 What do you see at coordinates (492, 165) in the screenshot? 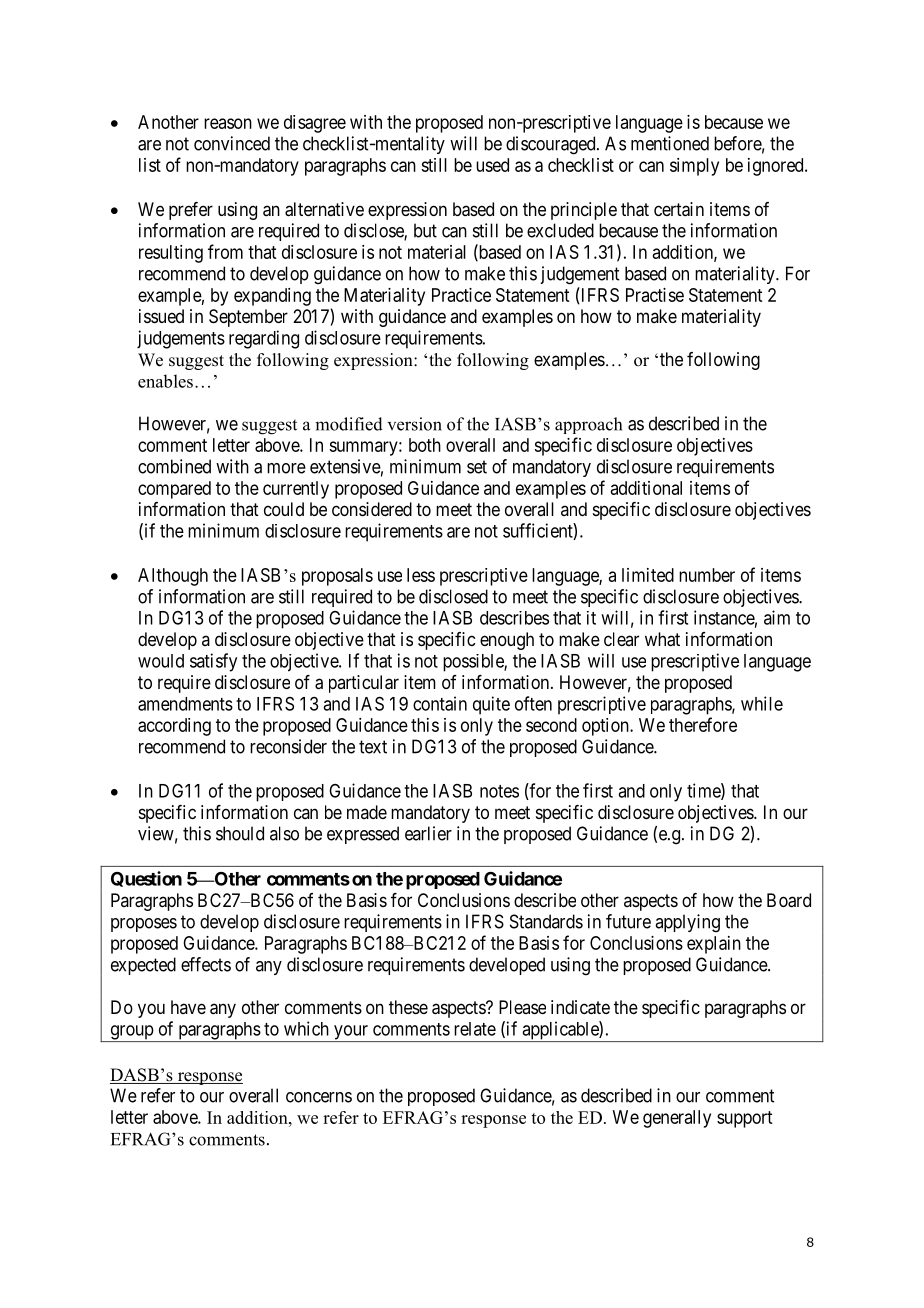
I see `used` at bounding box center [492, 165].
